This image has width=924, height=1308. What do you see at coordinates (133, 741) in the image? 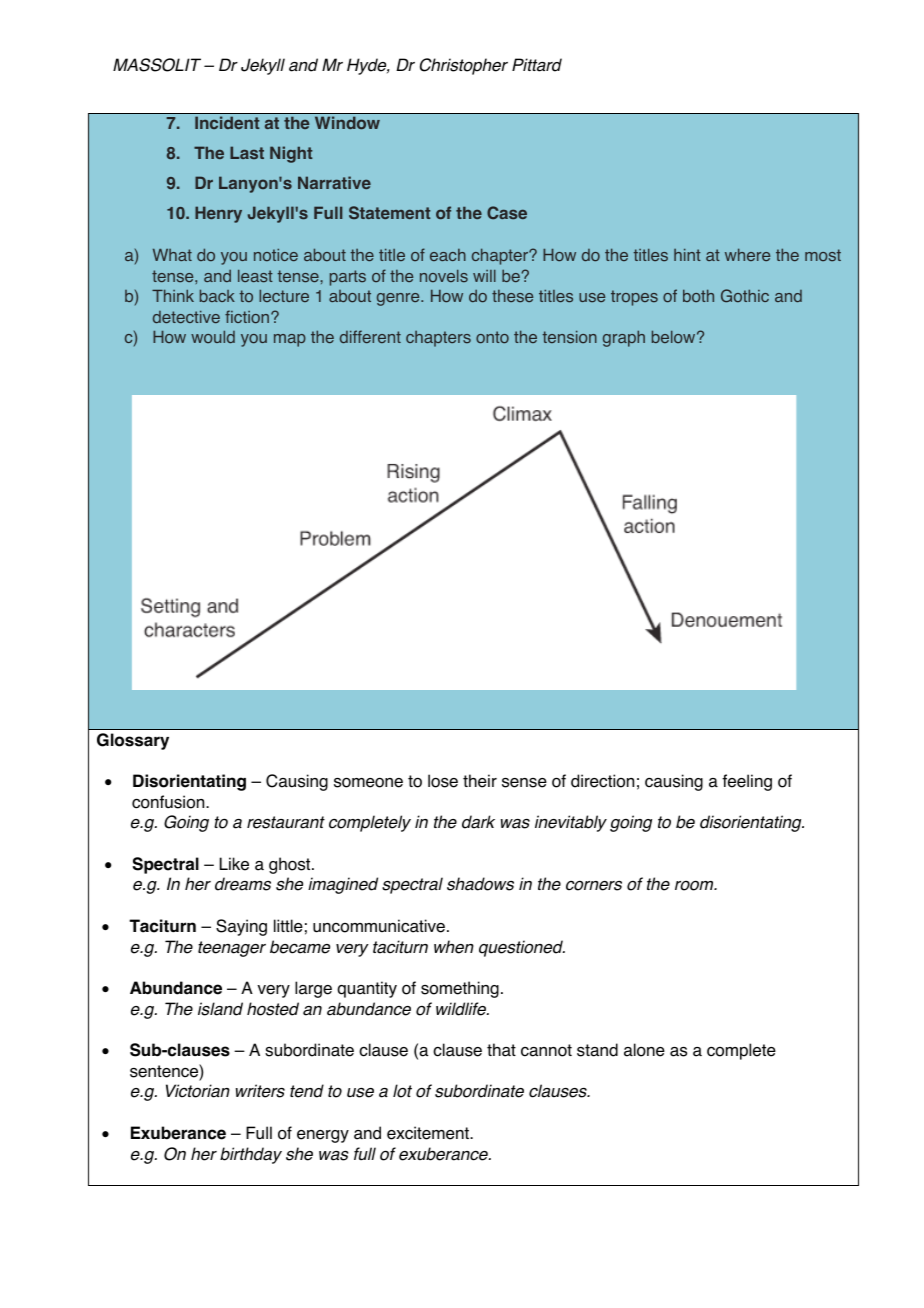
I see `Glossary` at bounding box center [133, 741].
